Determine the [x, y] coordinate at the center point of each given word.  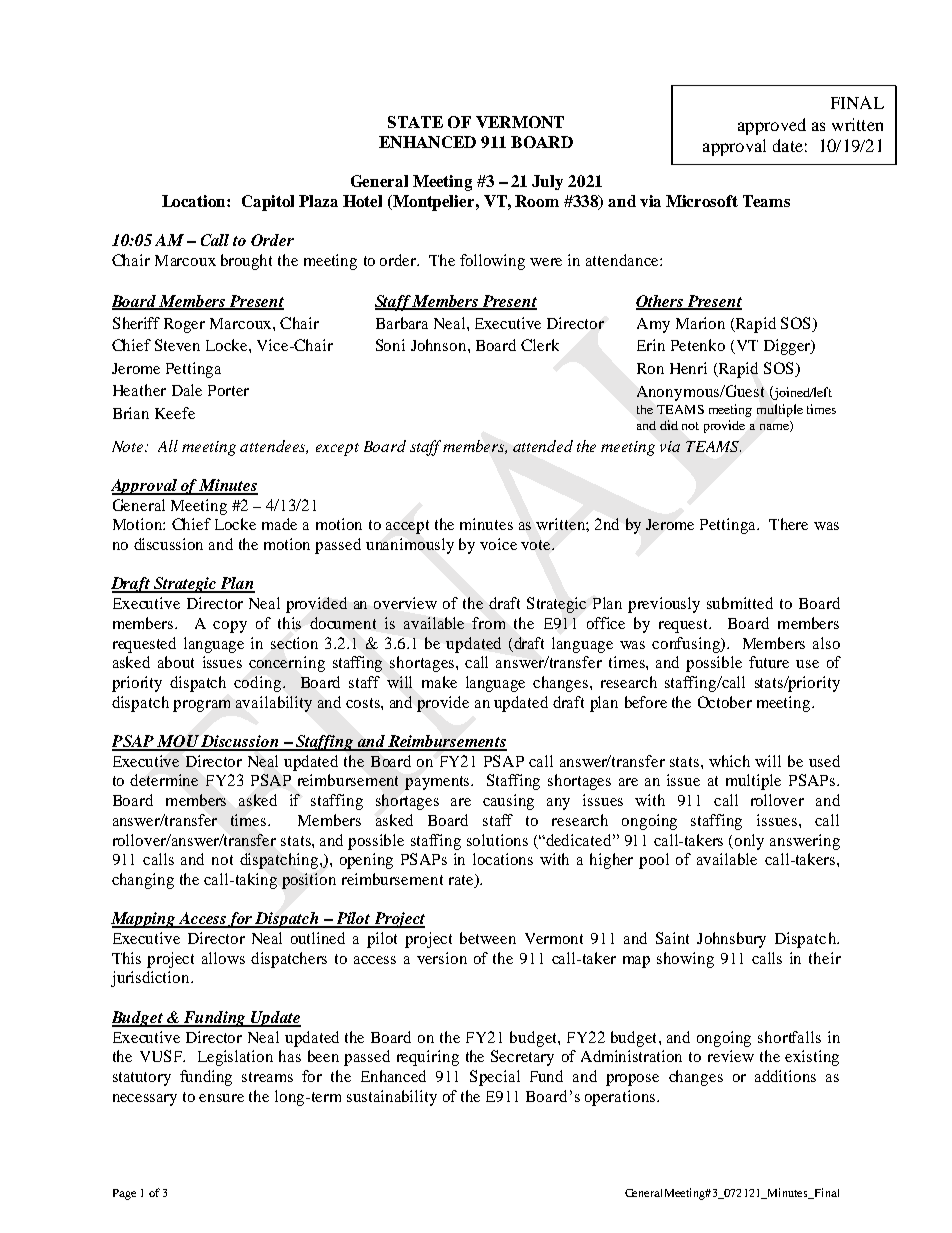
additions [785, 1076]
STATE [415, 122]
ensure [221, 1098]
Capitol [268, 203]
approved [772, 126]
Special [495, 1078]
